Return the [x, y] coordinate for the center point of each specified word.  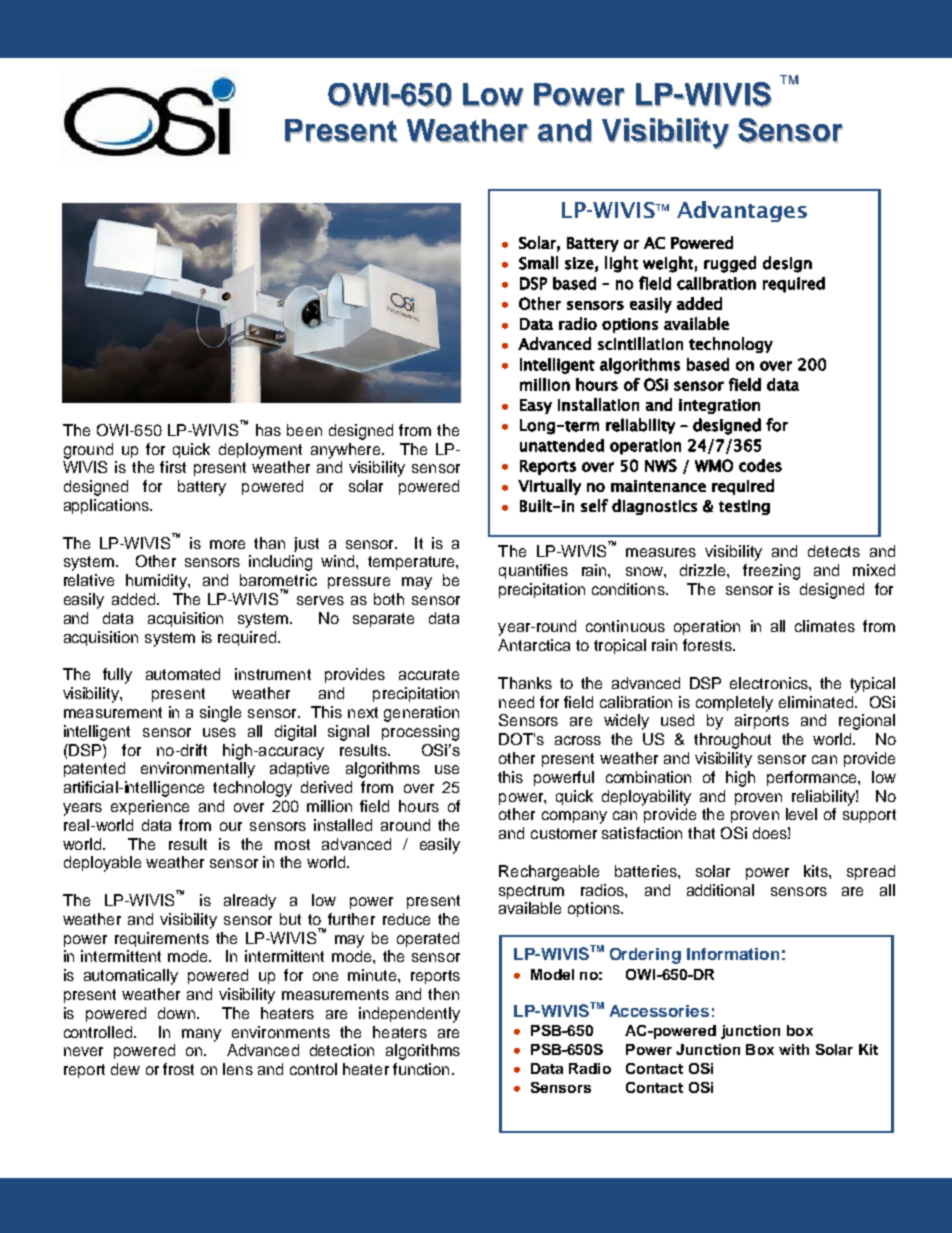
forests [708, 645]
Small [538, 263]
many [201, 1035]
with [794, 1049]
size [579, 263]
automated [183, 674]
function [421, 1069]
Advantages [742, 211]
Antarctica [534, 645]
